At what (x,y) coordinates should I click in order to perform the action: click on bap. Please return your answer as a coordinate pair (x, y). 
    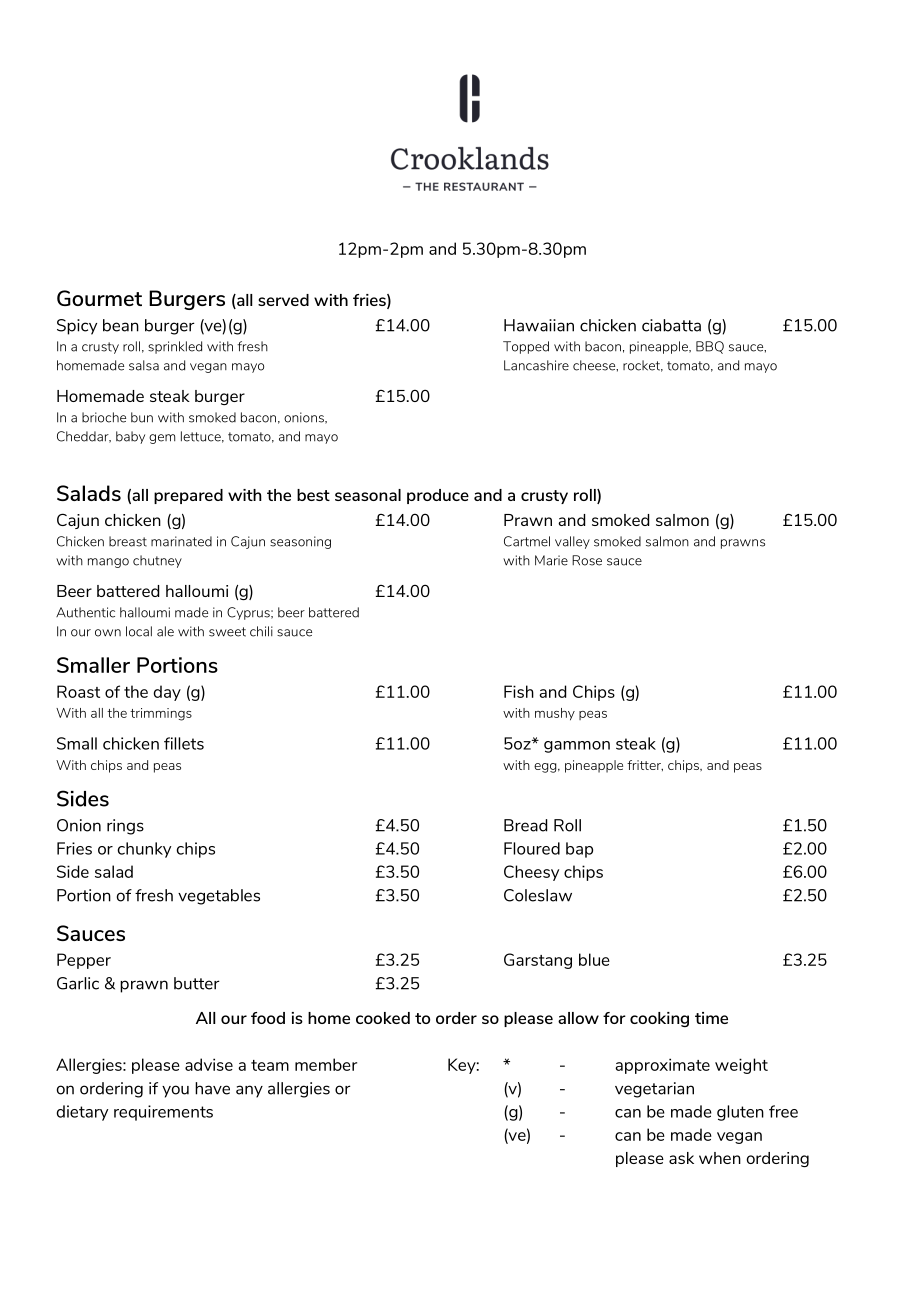
    Looking at the image, I should click on (579, 850).
